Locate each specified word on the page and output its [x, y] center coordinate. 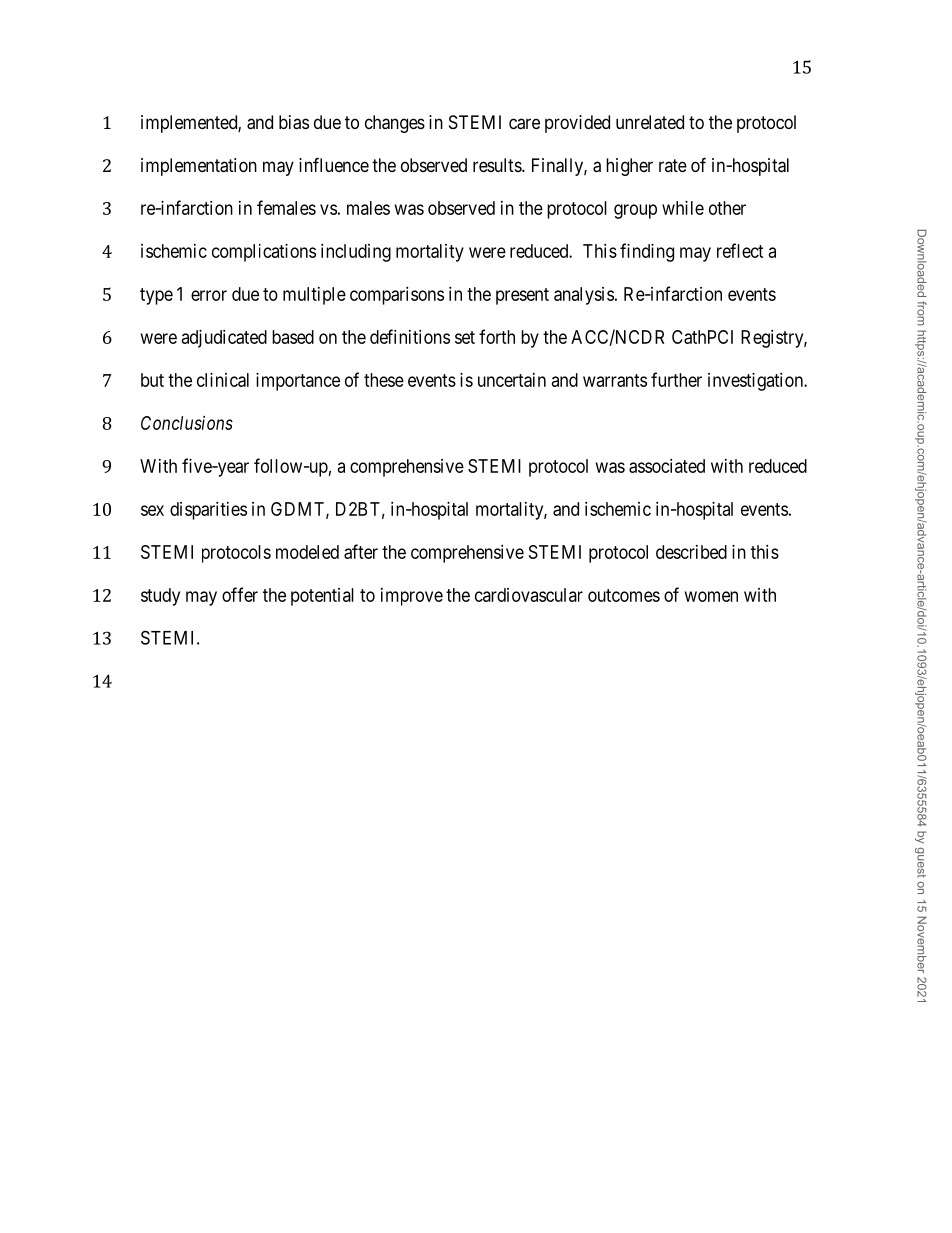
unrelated [650, 122]
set [465, 337]
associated [667, 466]
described [691, 552]
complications [264, 253]
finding [647, 252]
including [356, 253]
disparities [208, 511]
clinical [223, 380]
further [676, 379]
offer [240, 594]
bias [294, 122]
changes [395, 124]
